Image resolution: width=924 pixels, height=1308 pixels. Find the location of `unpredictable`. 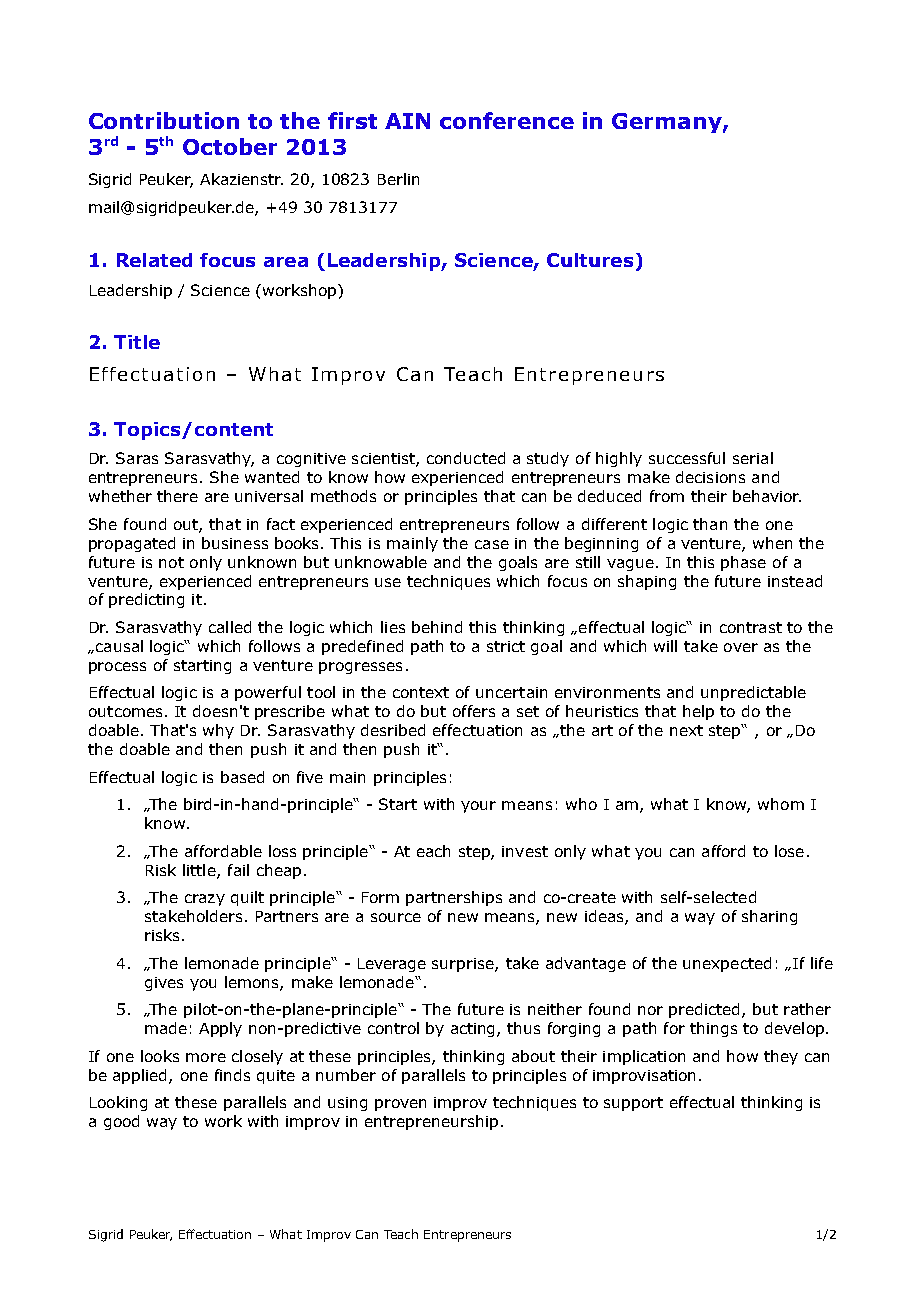

unpredictable is located at coordinates (753, 693).
